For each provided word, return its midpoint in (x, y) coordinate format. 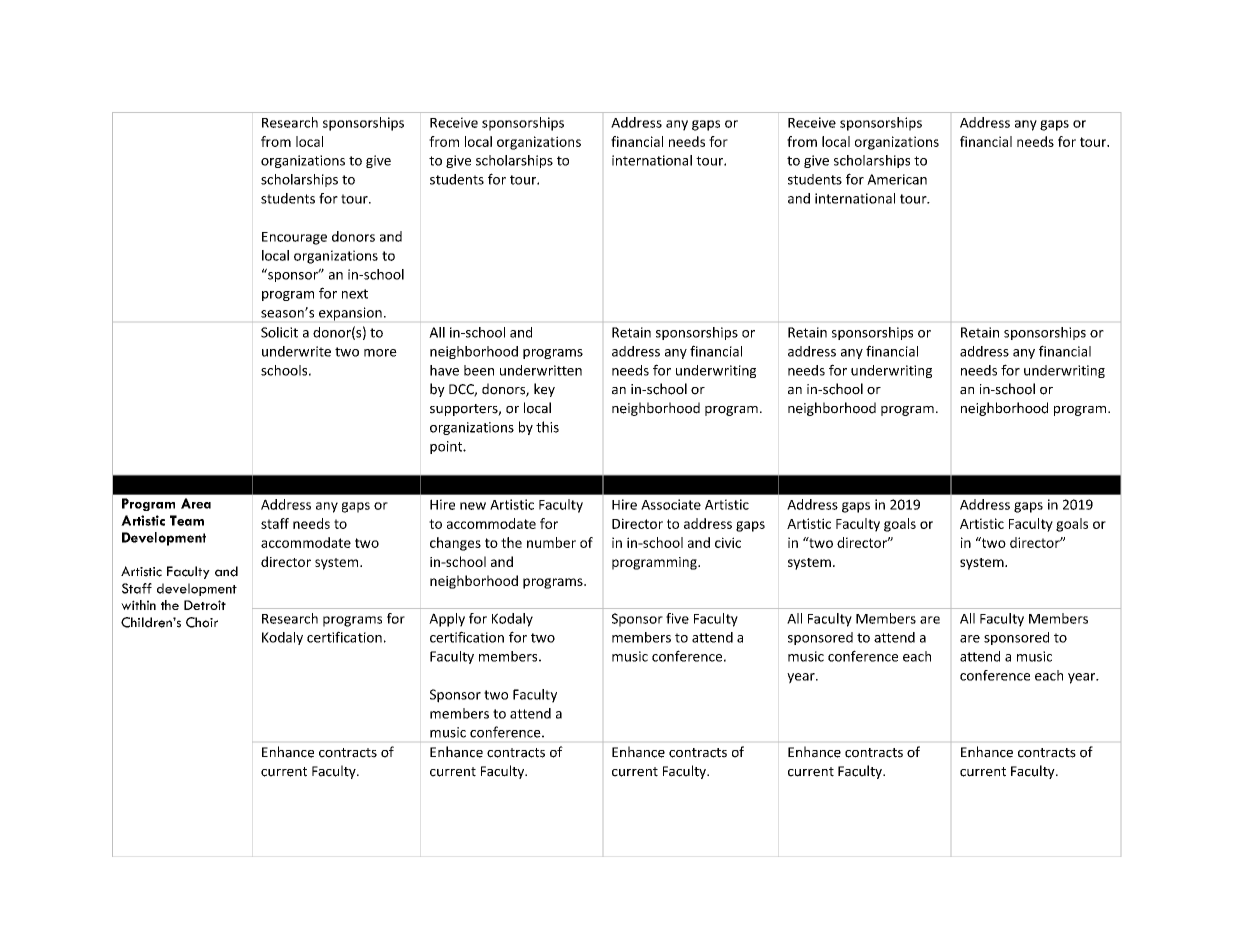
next (355, 294)
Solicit (279, 332)
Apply (447, 620)
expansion (350, 314)
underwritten (541, 370)
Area (196, 503)
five (677, 618)
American (897, 179)
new (473, 506)
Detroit (205, 605)
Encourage (294, 238)
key (544, 390)
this (547, 427)
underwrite (296, 351)
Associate (671, 504)
